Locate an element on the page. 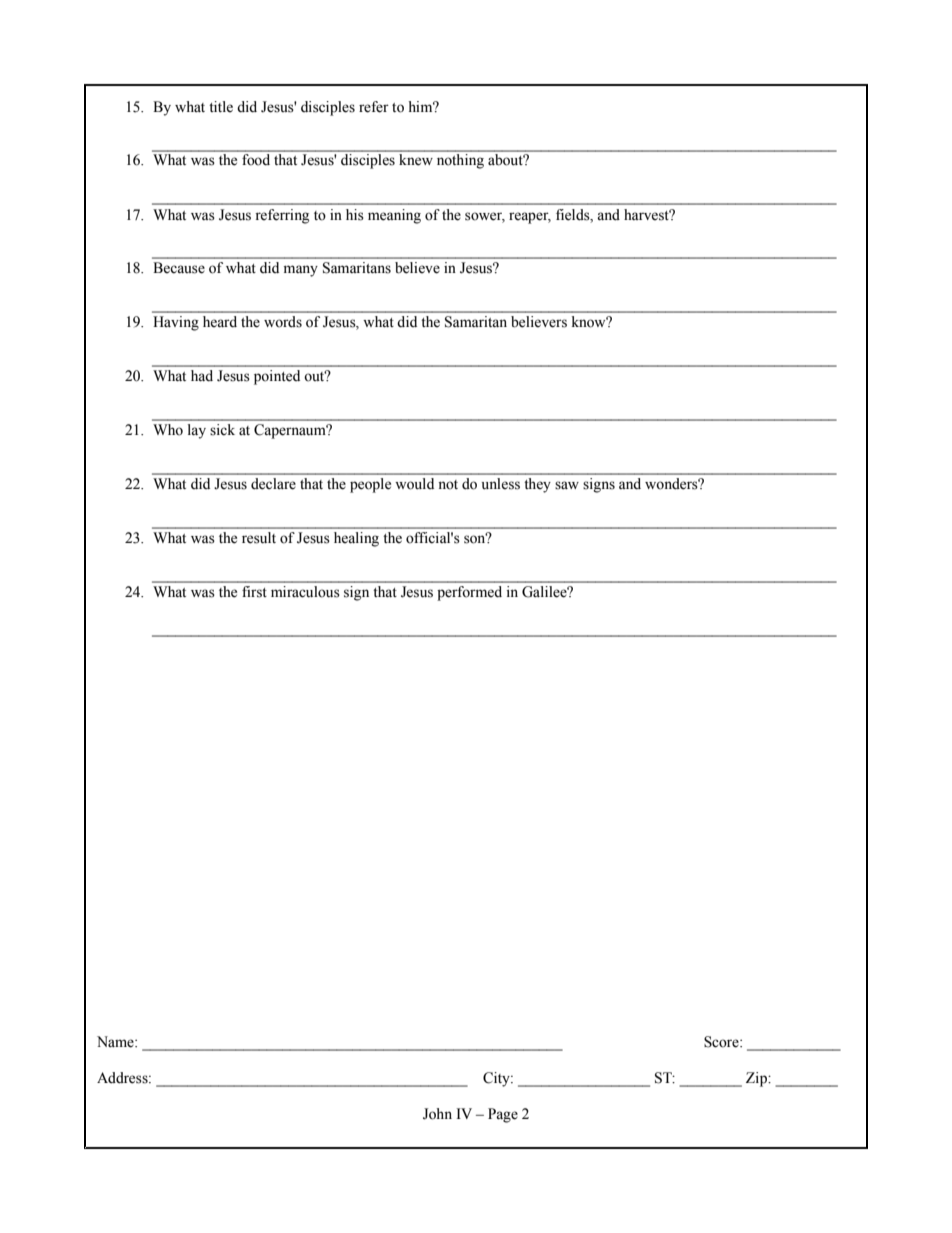 This page has height=1233, width=952. first is located at coordinates (254, 592).
